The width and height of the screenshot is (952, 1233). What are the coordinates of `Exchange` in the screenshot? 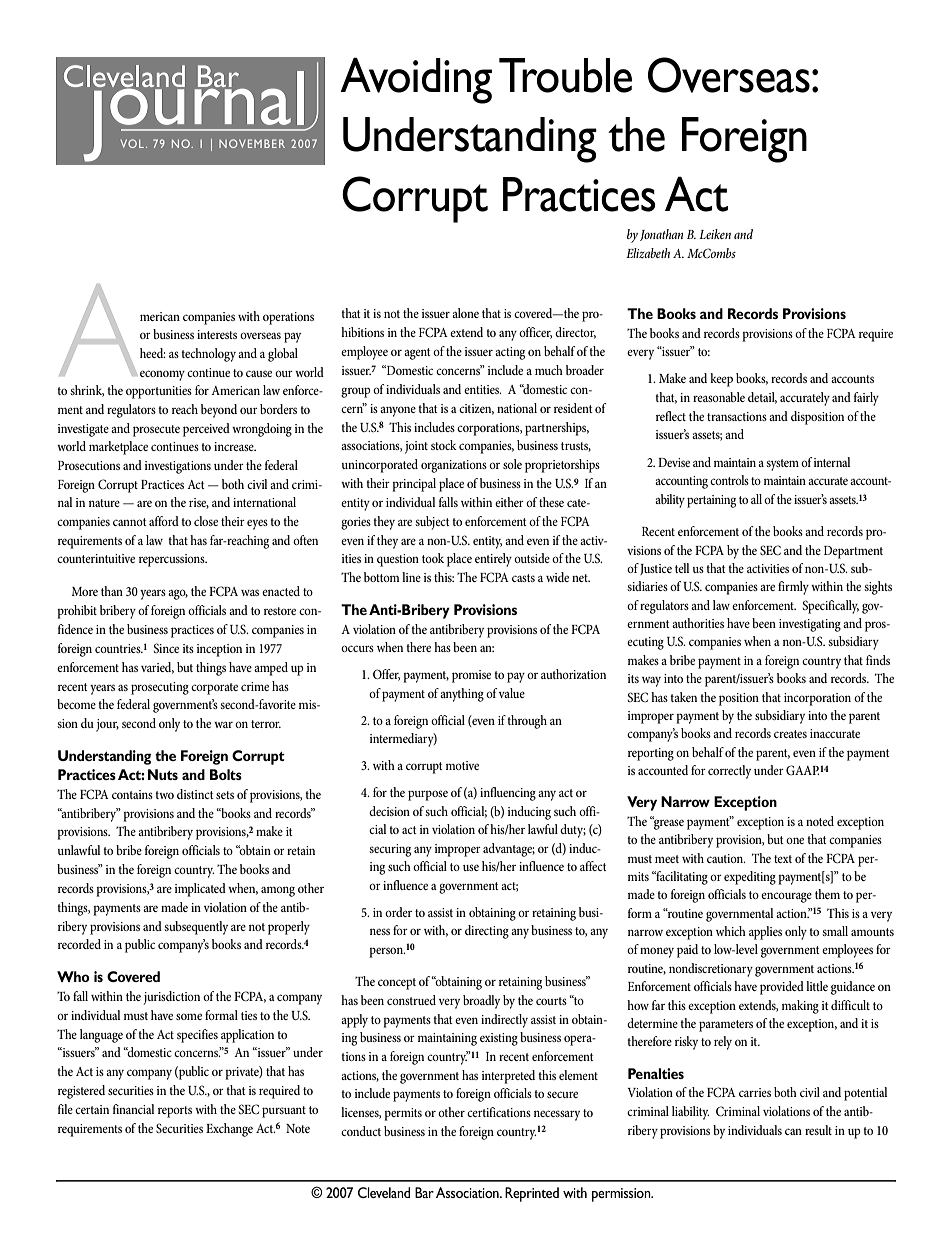 It's located at (229, 1130).
